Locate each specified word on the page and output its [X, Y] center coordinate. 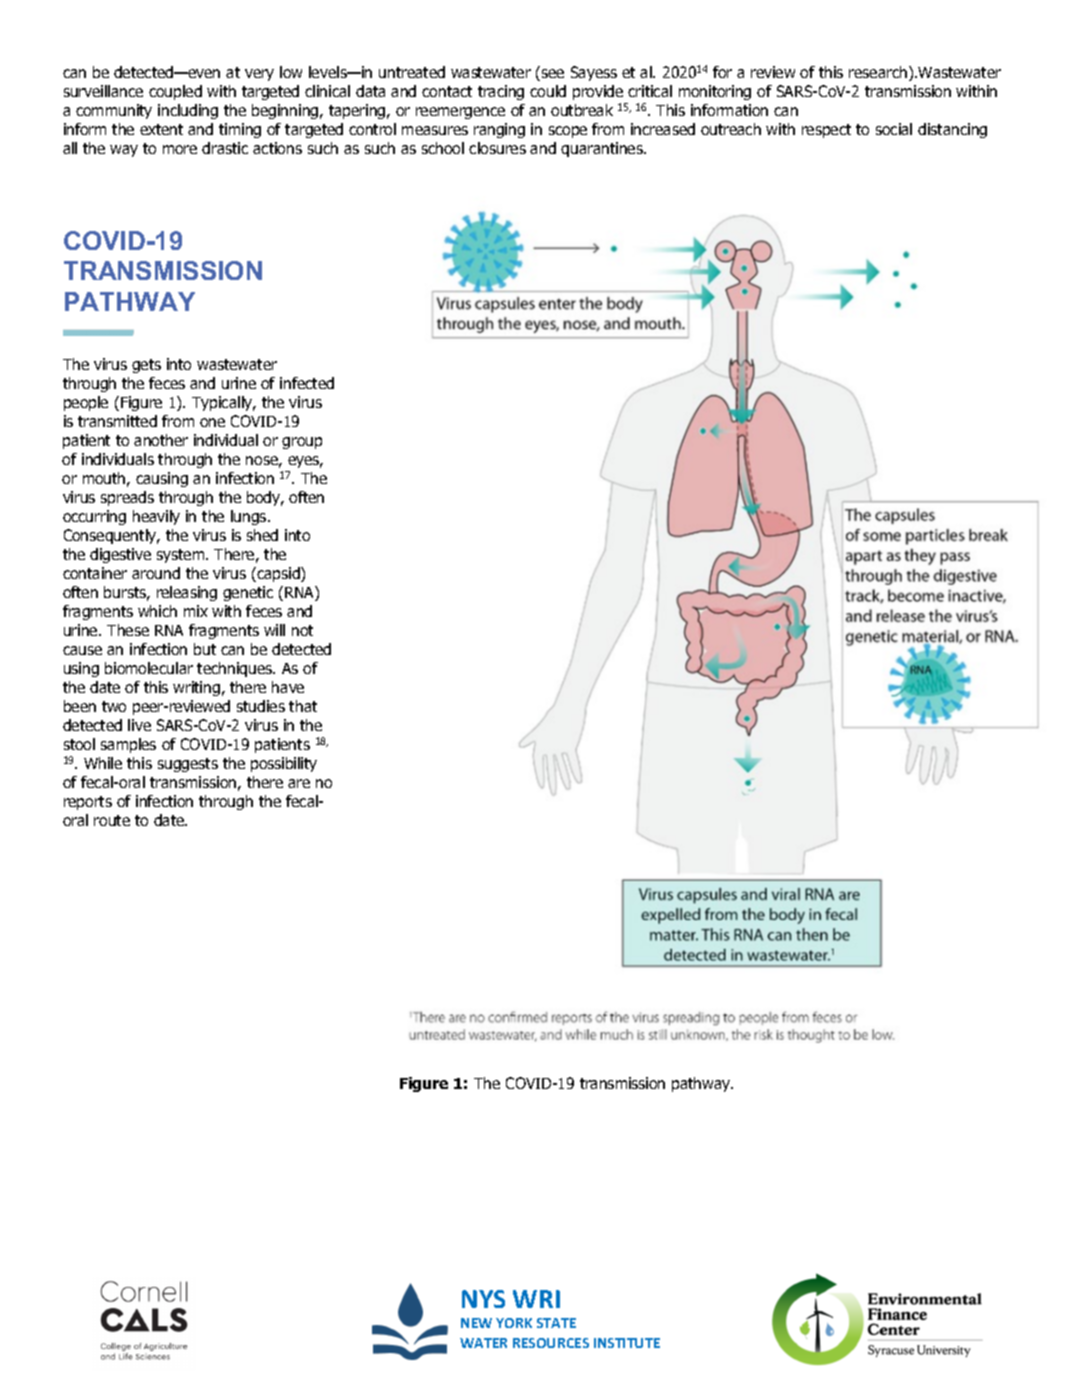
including [188, 111]
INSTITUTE [627, 1343]
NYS [483, 1299]
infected [307, 383]
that [303, 706]
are [299, 783]
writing [196, 688]
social [894, 129]
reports [88, 803]
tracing [501, 92]
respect [826, 131]
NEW [476, 1323]
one [212, 422]
